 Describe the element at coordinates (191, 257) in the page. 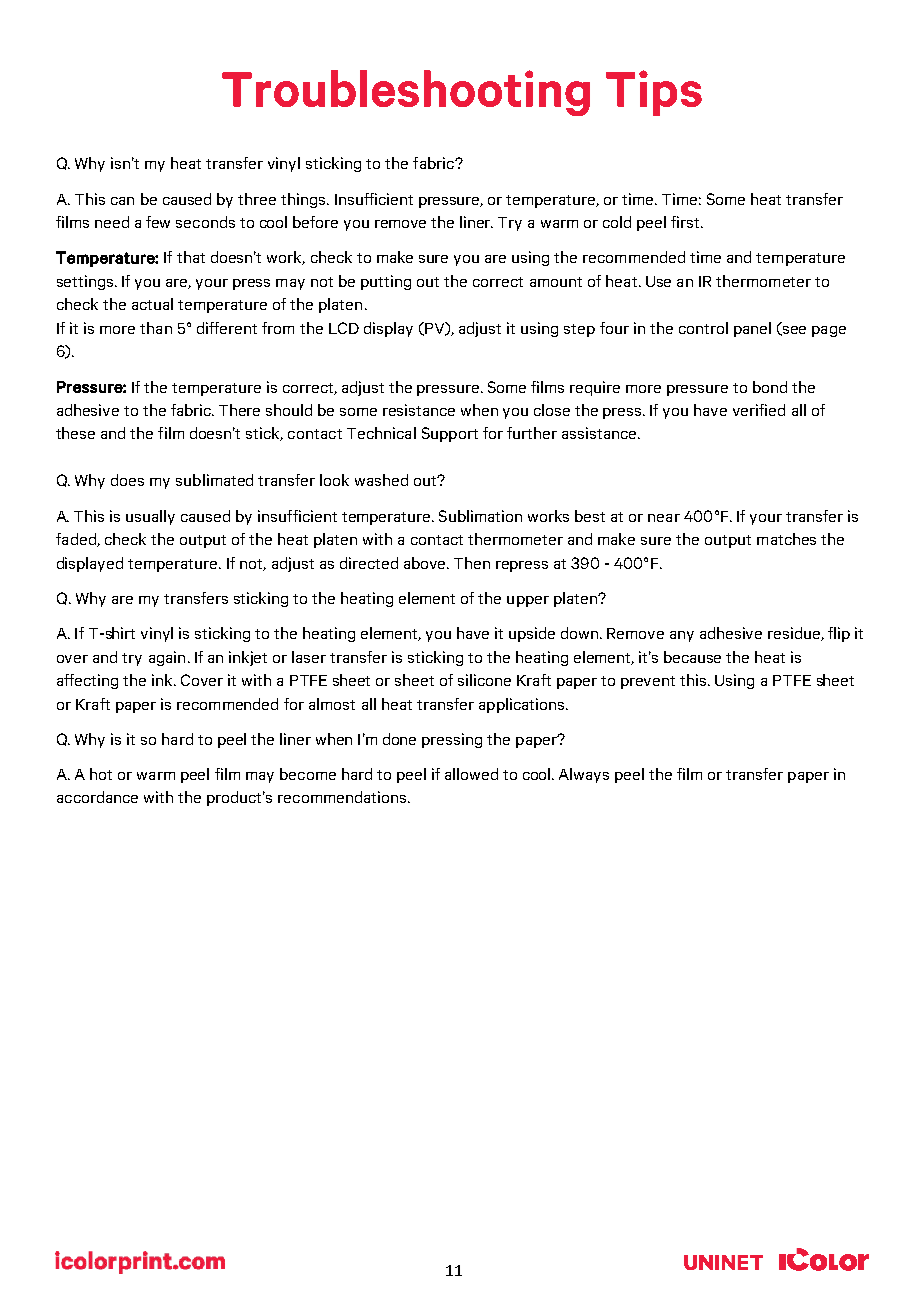

I see `that` at that location.
